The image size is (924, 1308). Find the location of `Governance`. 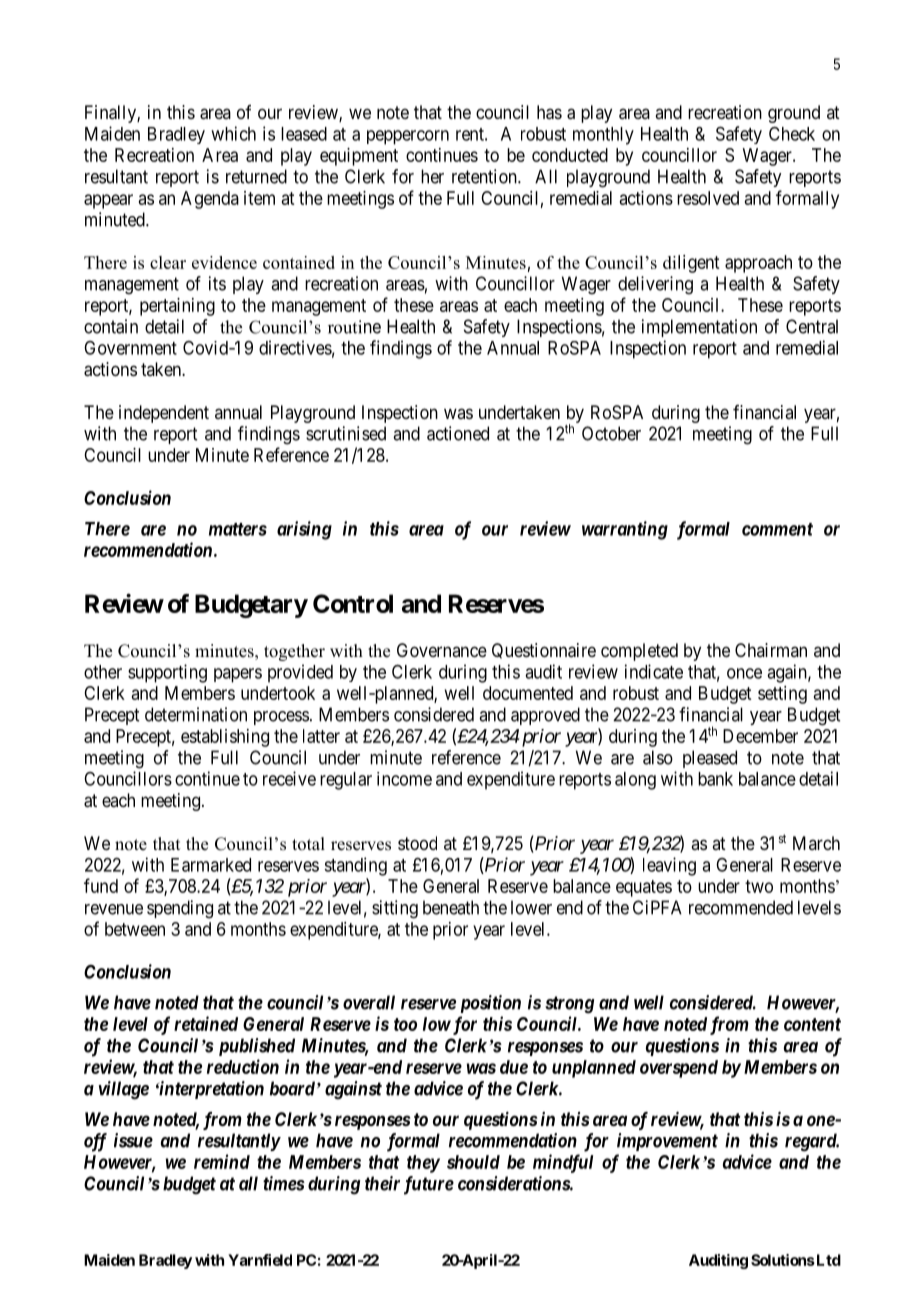

Governance is located at coordinates (442, 650).
